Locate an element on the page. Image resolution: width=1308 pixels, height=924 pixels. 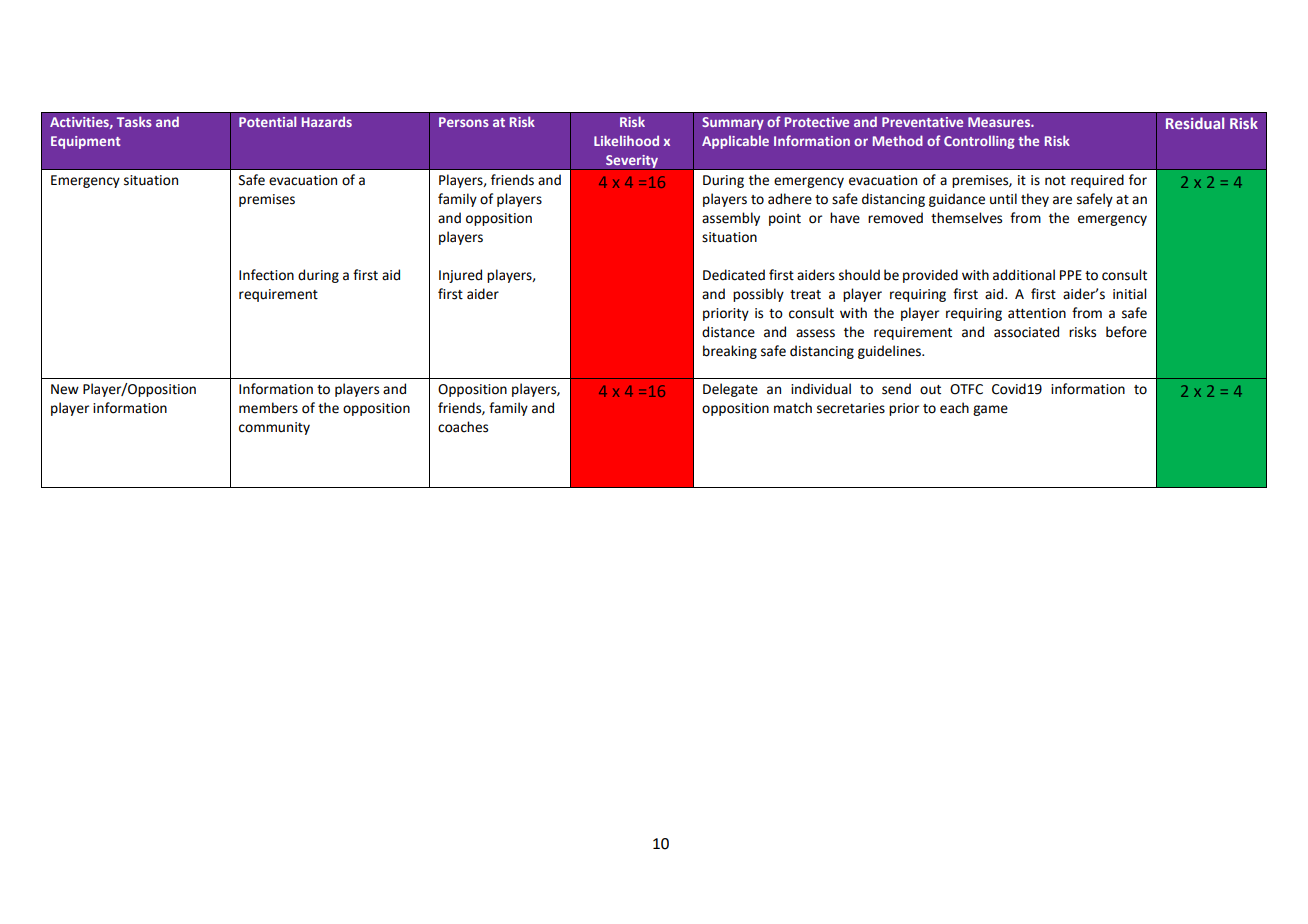
Tasks is located at coordinates (134, 121).
